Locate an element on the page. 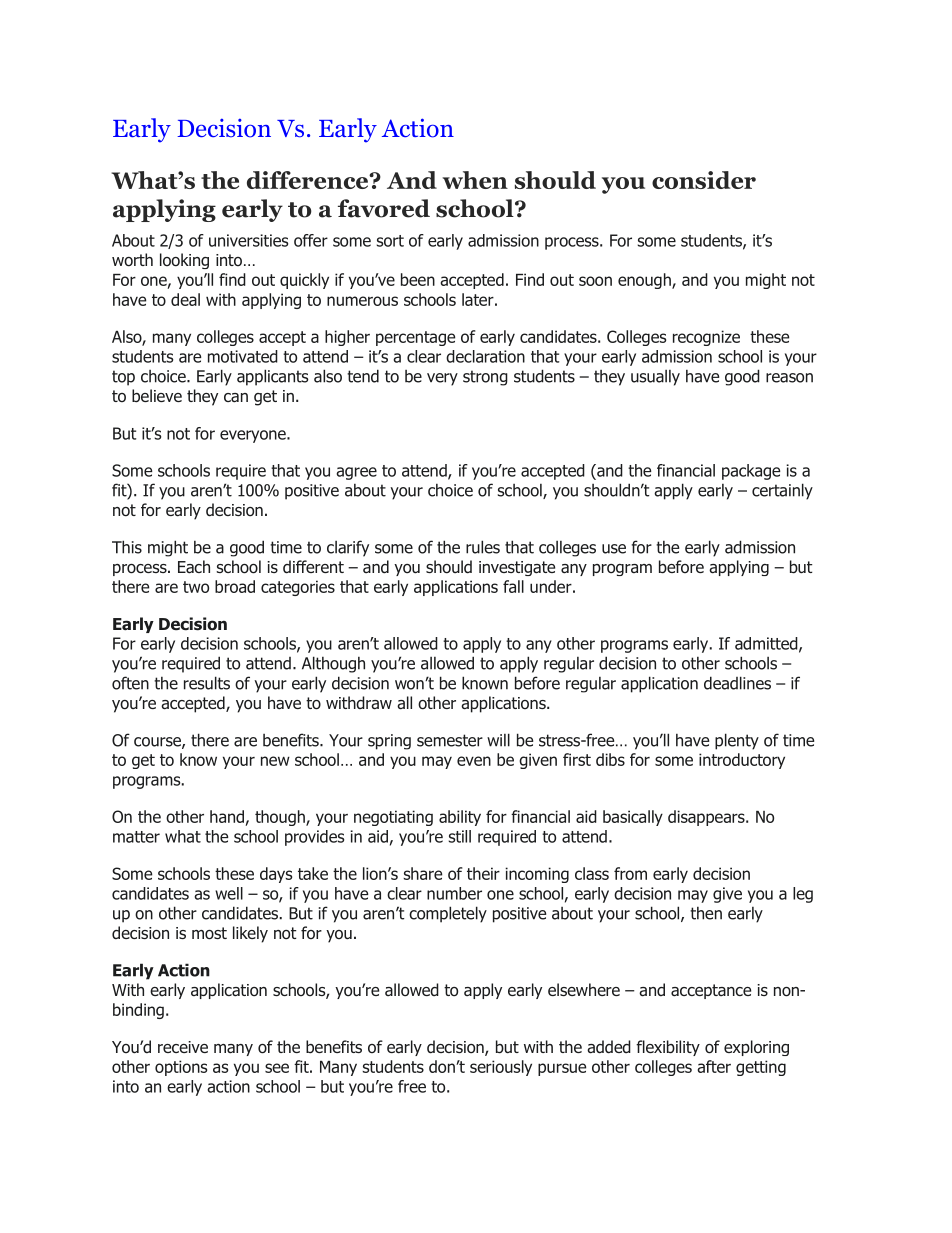  new is located at coordinates (275, 761).
